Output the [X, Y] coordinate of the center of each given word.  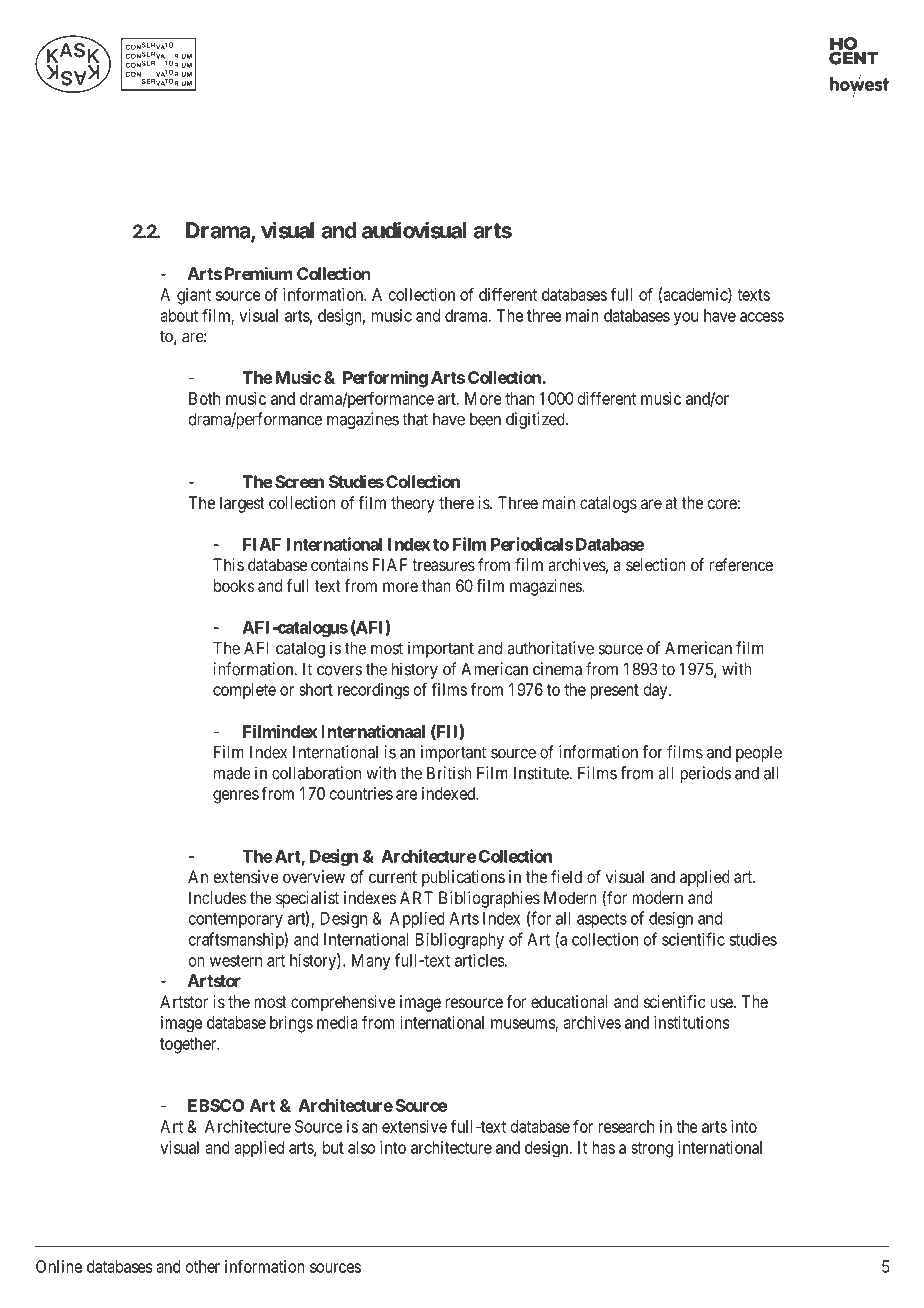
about [179, 315]
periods [705, 774]
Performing [385, 379]
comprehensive [343, 1003]
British [449, 773]
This [228, 564]
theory [413, 504]
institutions [691, 1022]
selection [656, 564]
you [686, 319]
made [232, 773]
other [203, 1266]
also [361, 1147]
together [189, 1045]
